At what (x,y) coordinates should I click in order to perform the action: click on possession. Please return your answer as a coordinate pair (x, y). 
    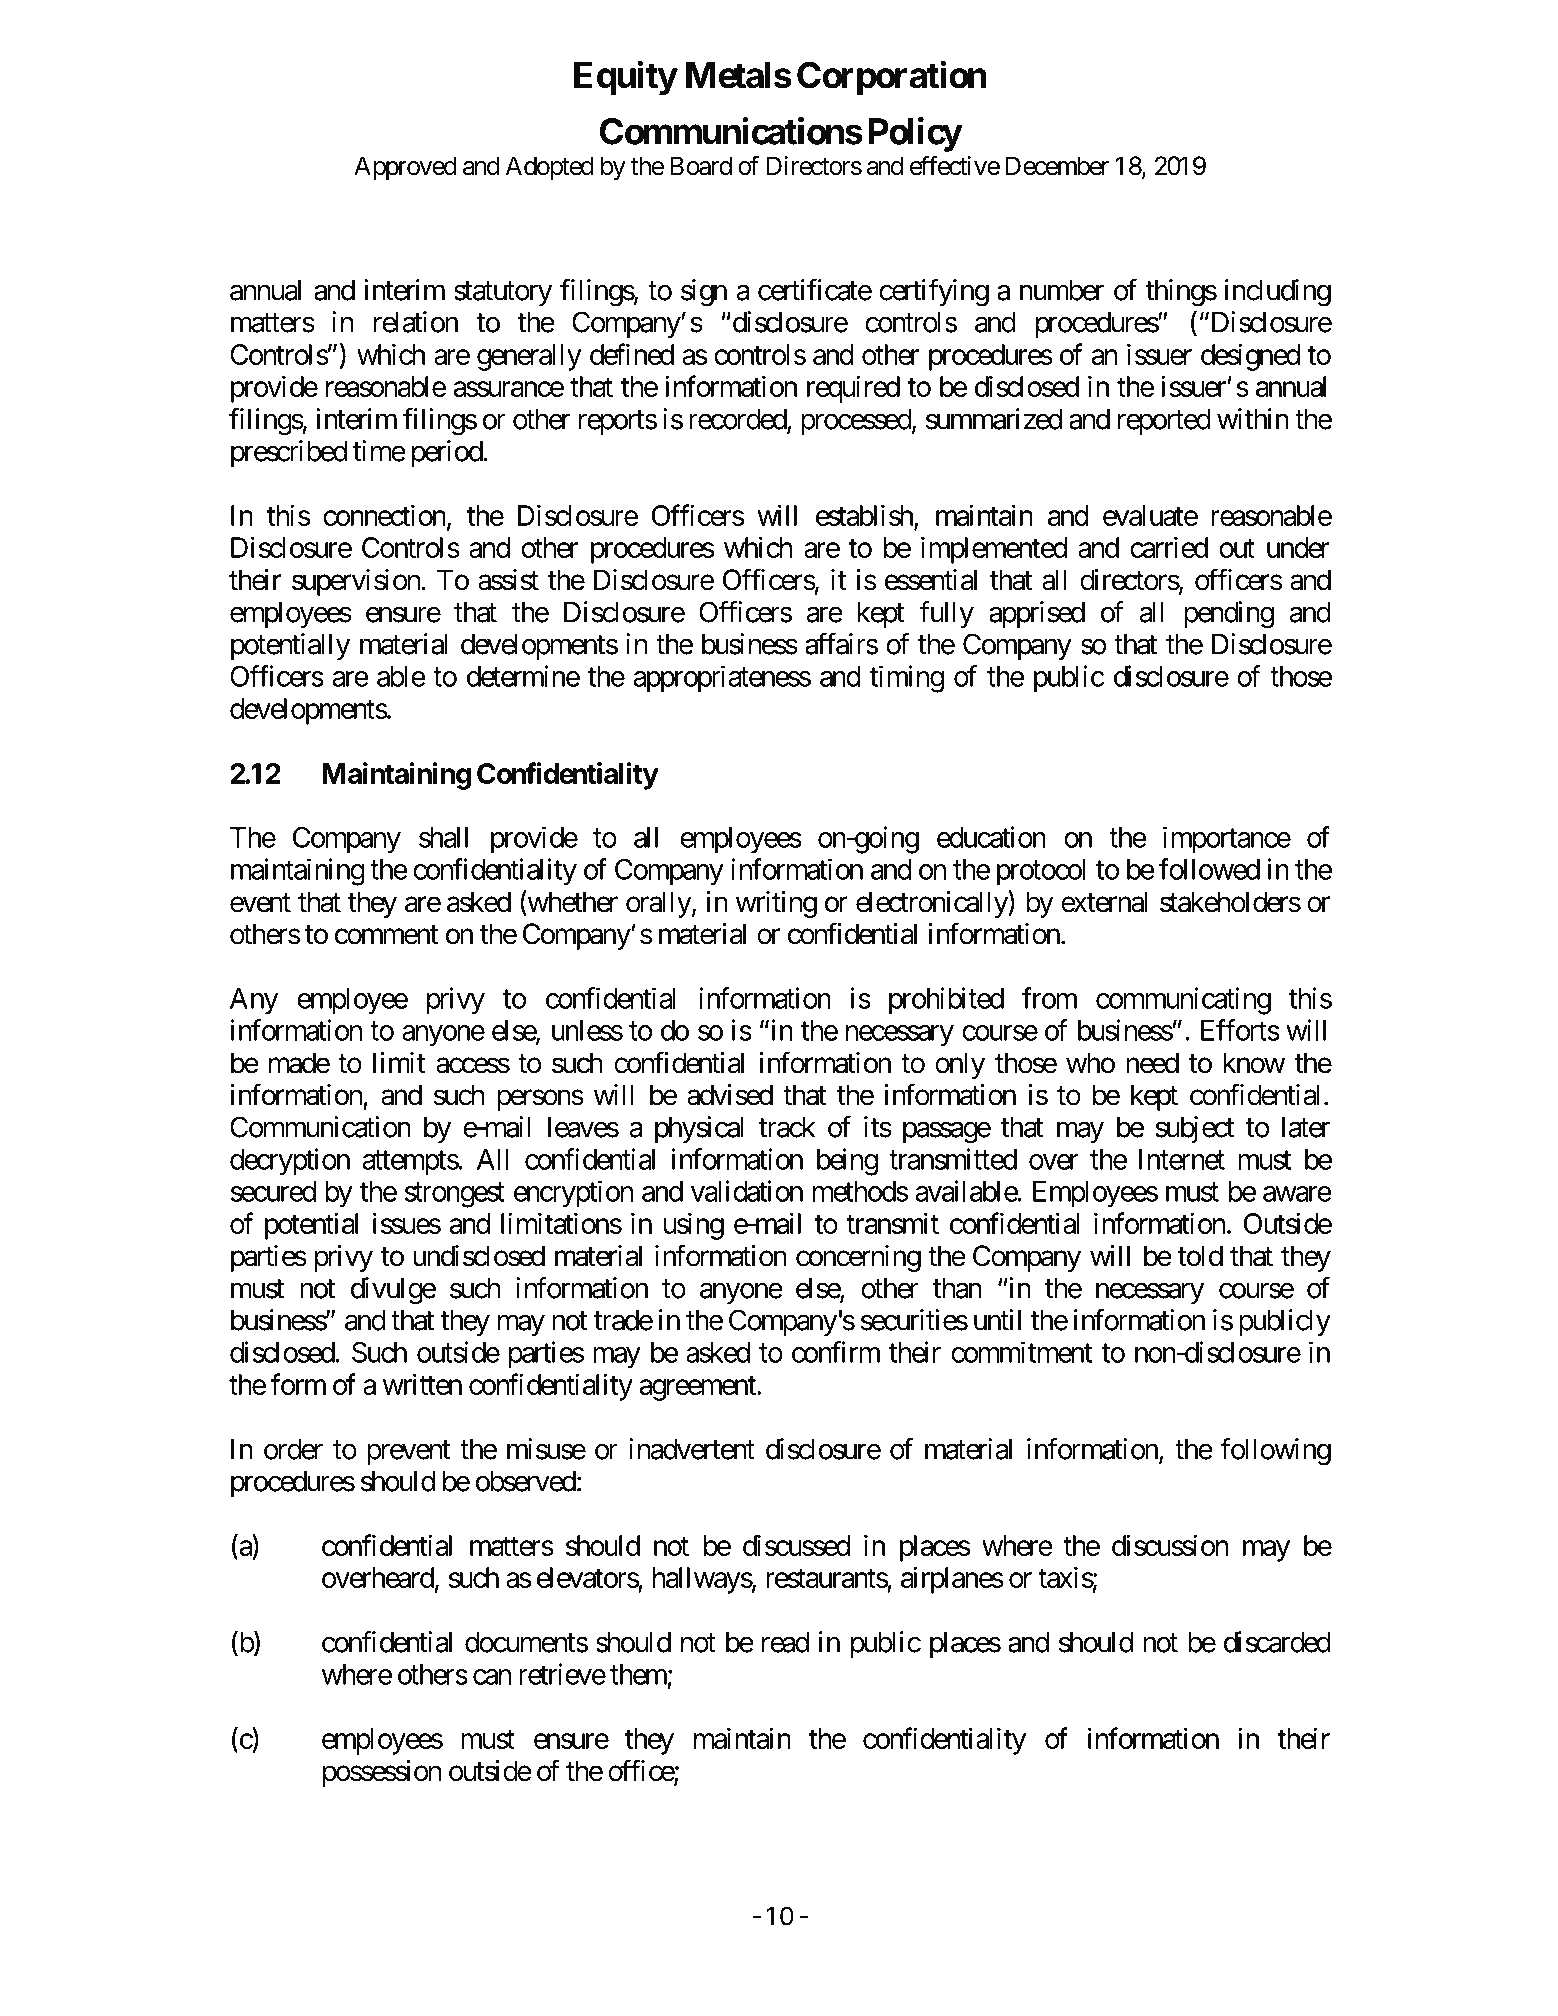
    Looking at the image, I should click on (382, 1773).
